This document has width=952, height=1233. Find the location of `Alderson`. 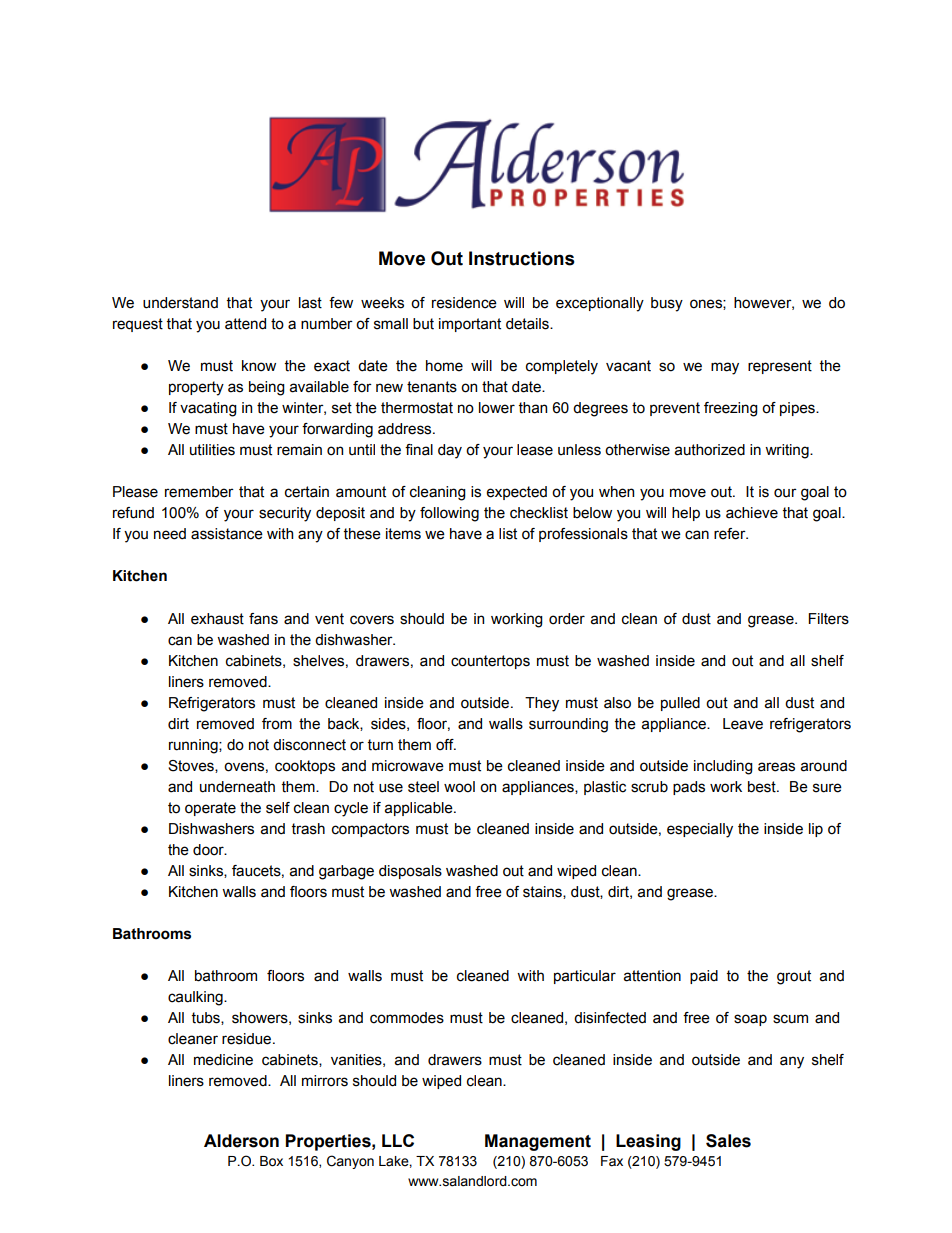

Alderson is located at coordinates (241, 1141).
